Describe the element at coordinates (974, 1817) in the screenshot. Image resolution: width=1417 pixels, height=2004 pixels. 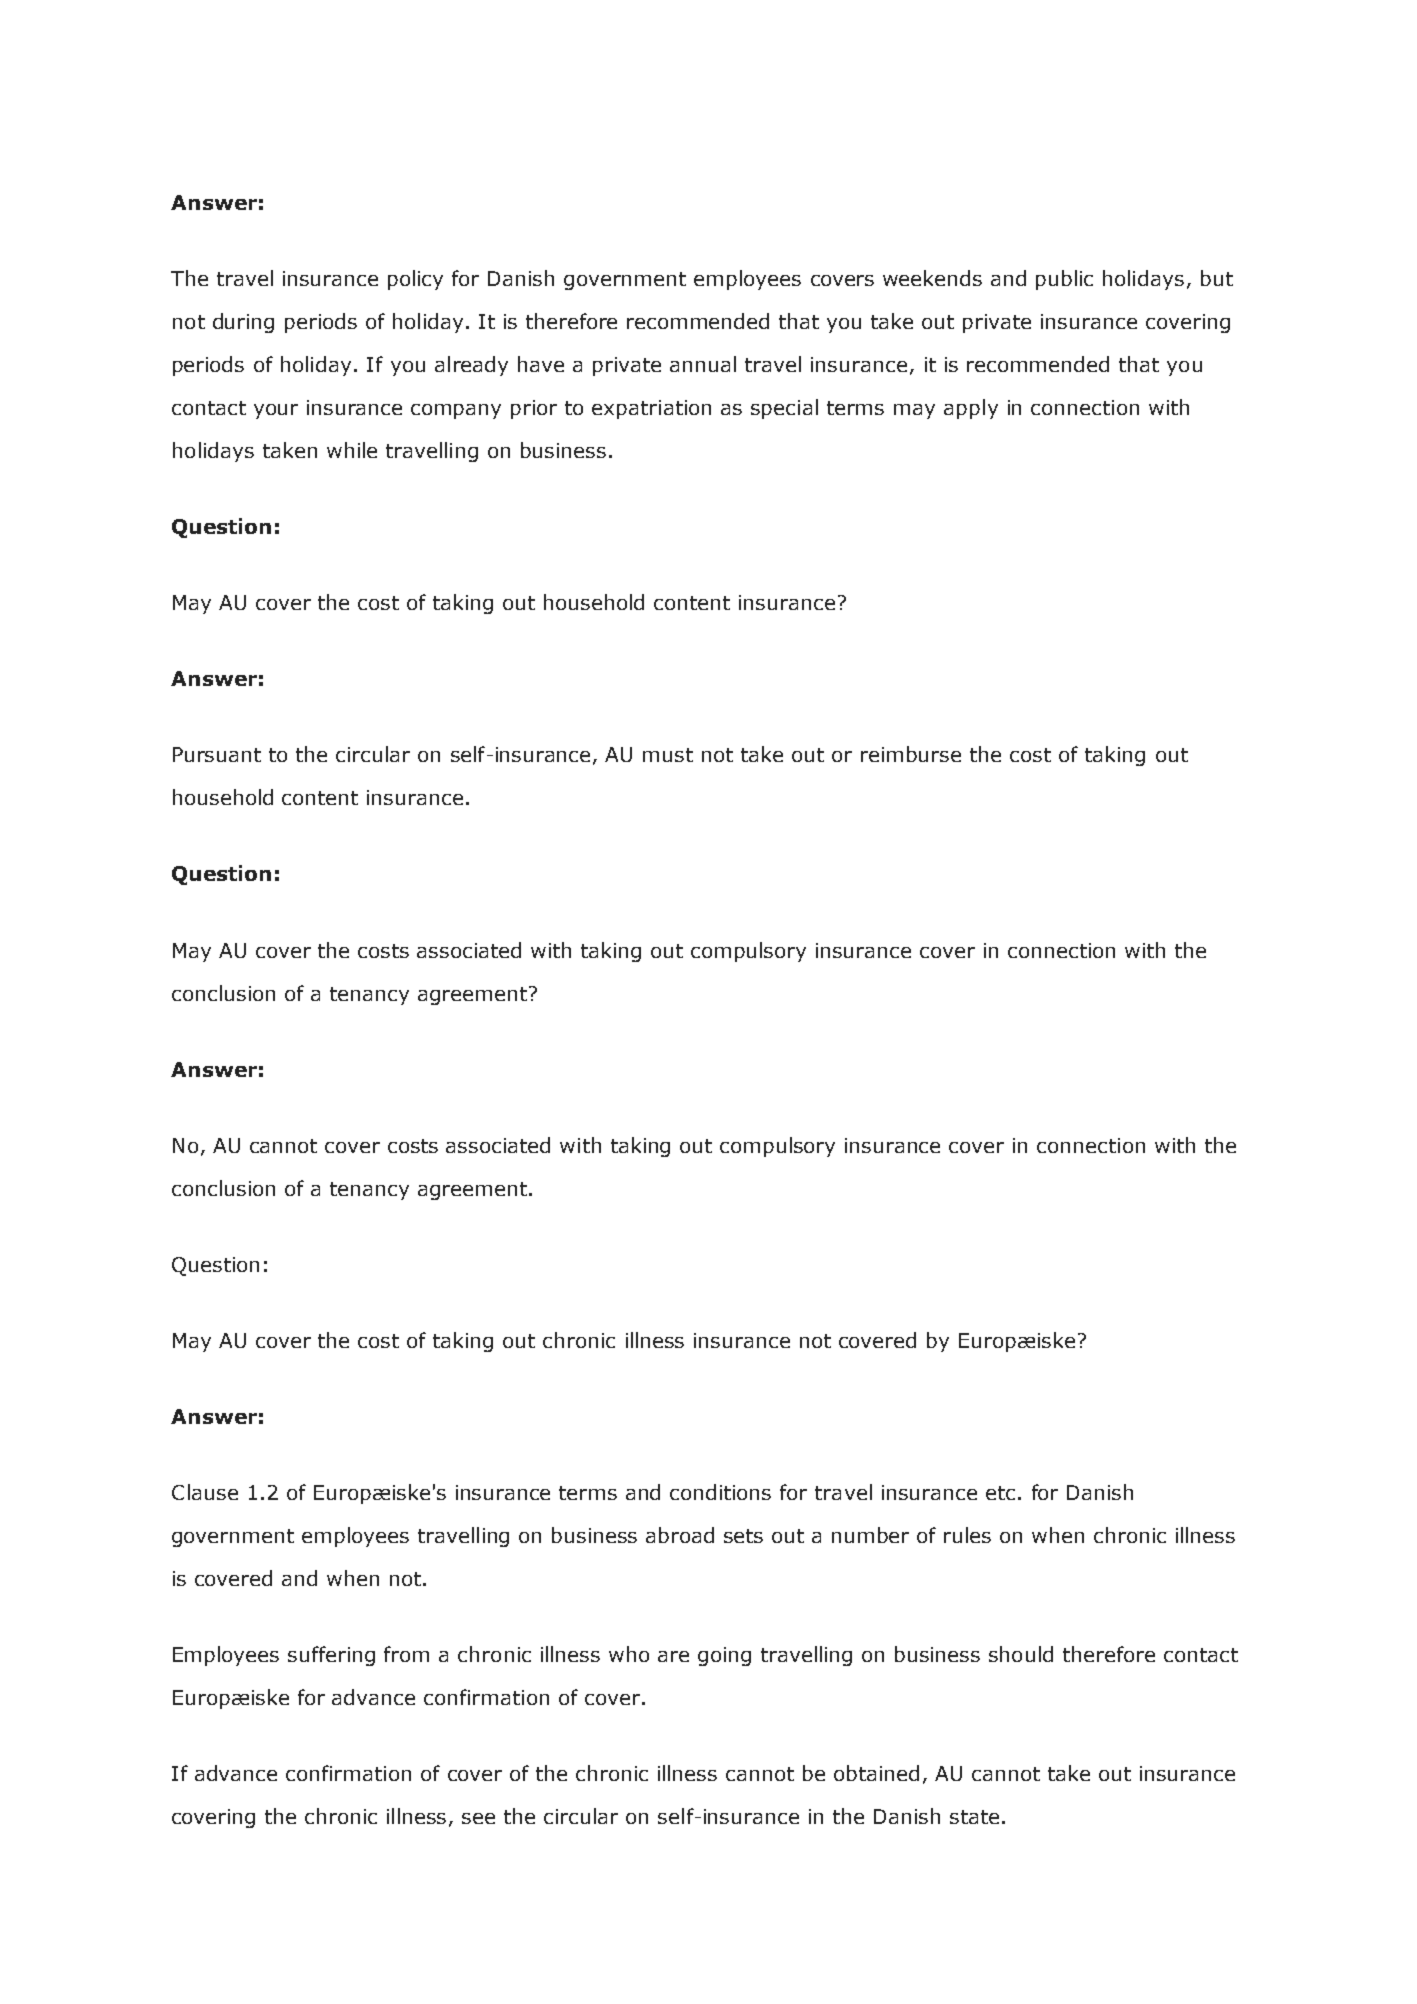
I see `state` at that location.
